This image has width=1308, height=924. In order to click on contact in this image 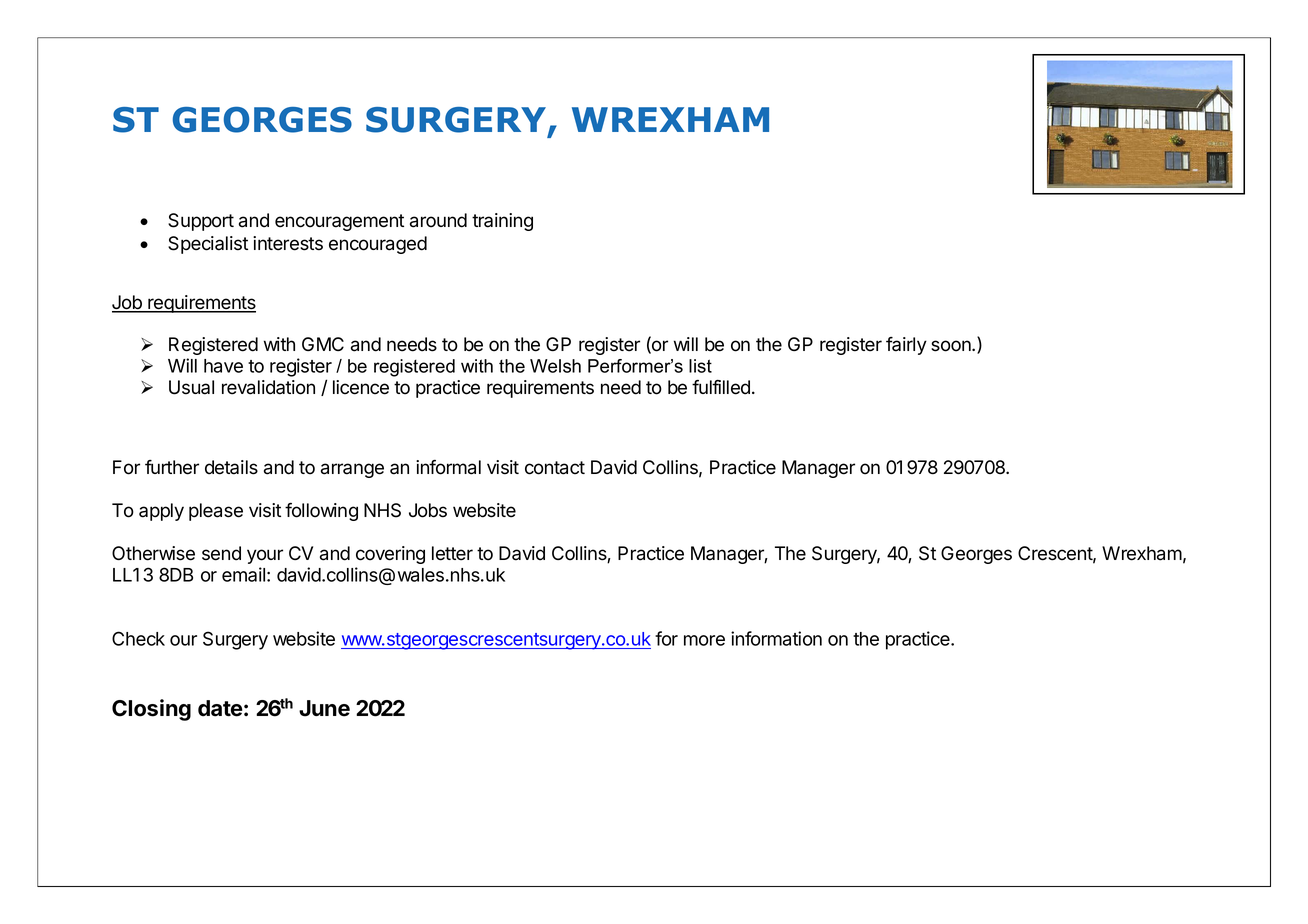, I will do `click(555, 468)`.
